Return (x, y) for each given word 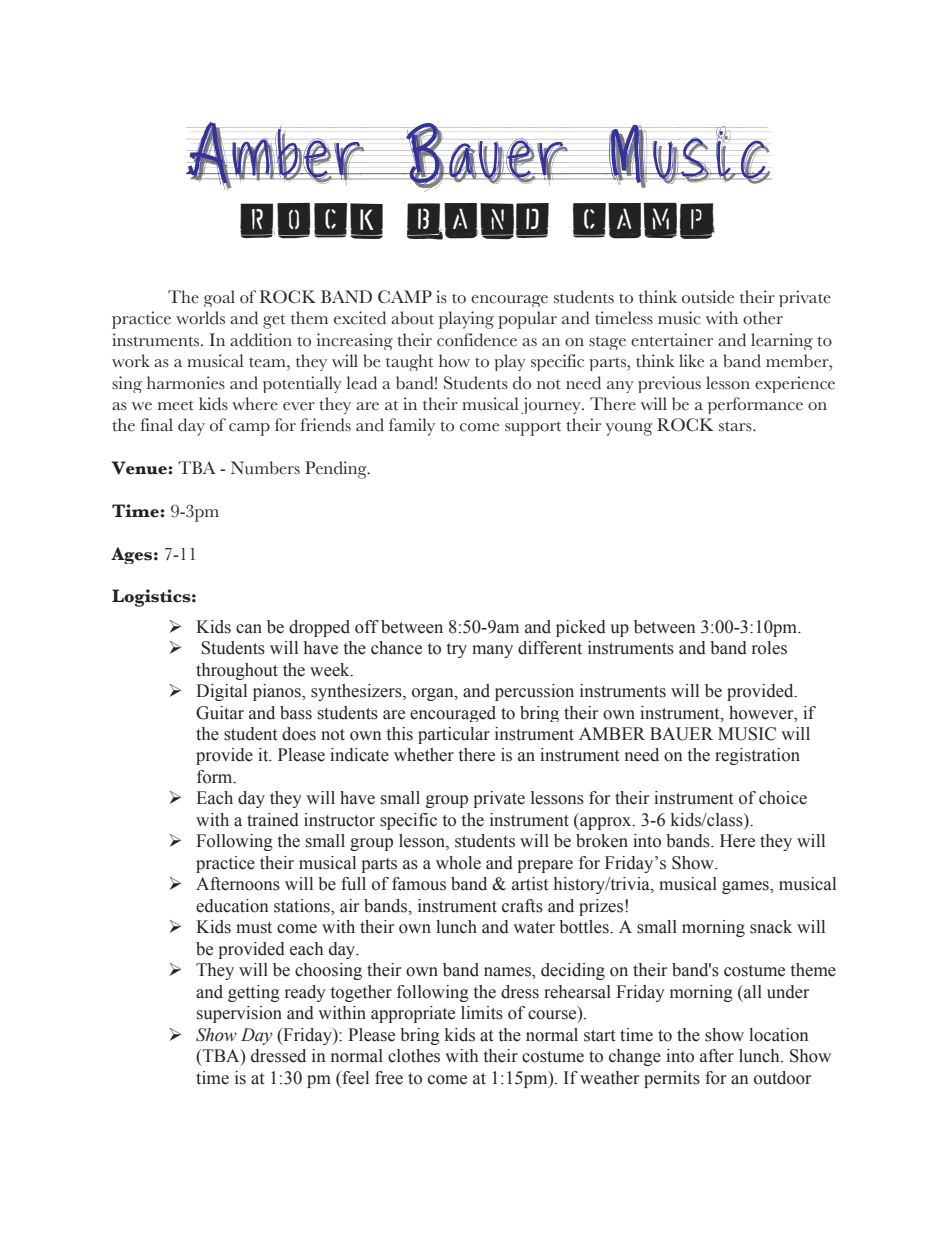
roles (769, 648)
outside (708, 297)
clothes (414, 1056)
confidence (477, 340)
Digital (221, 692)
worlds (200, 318)
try (457, 650)
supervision (239, 1014)
